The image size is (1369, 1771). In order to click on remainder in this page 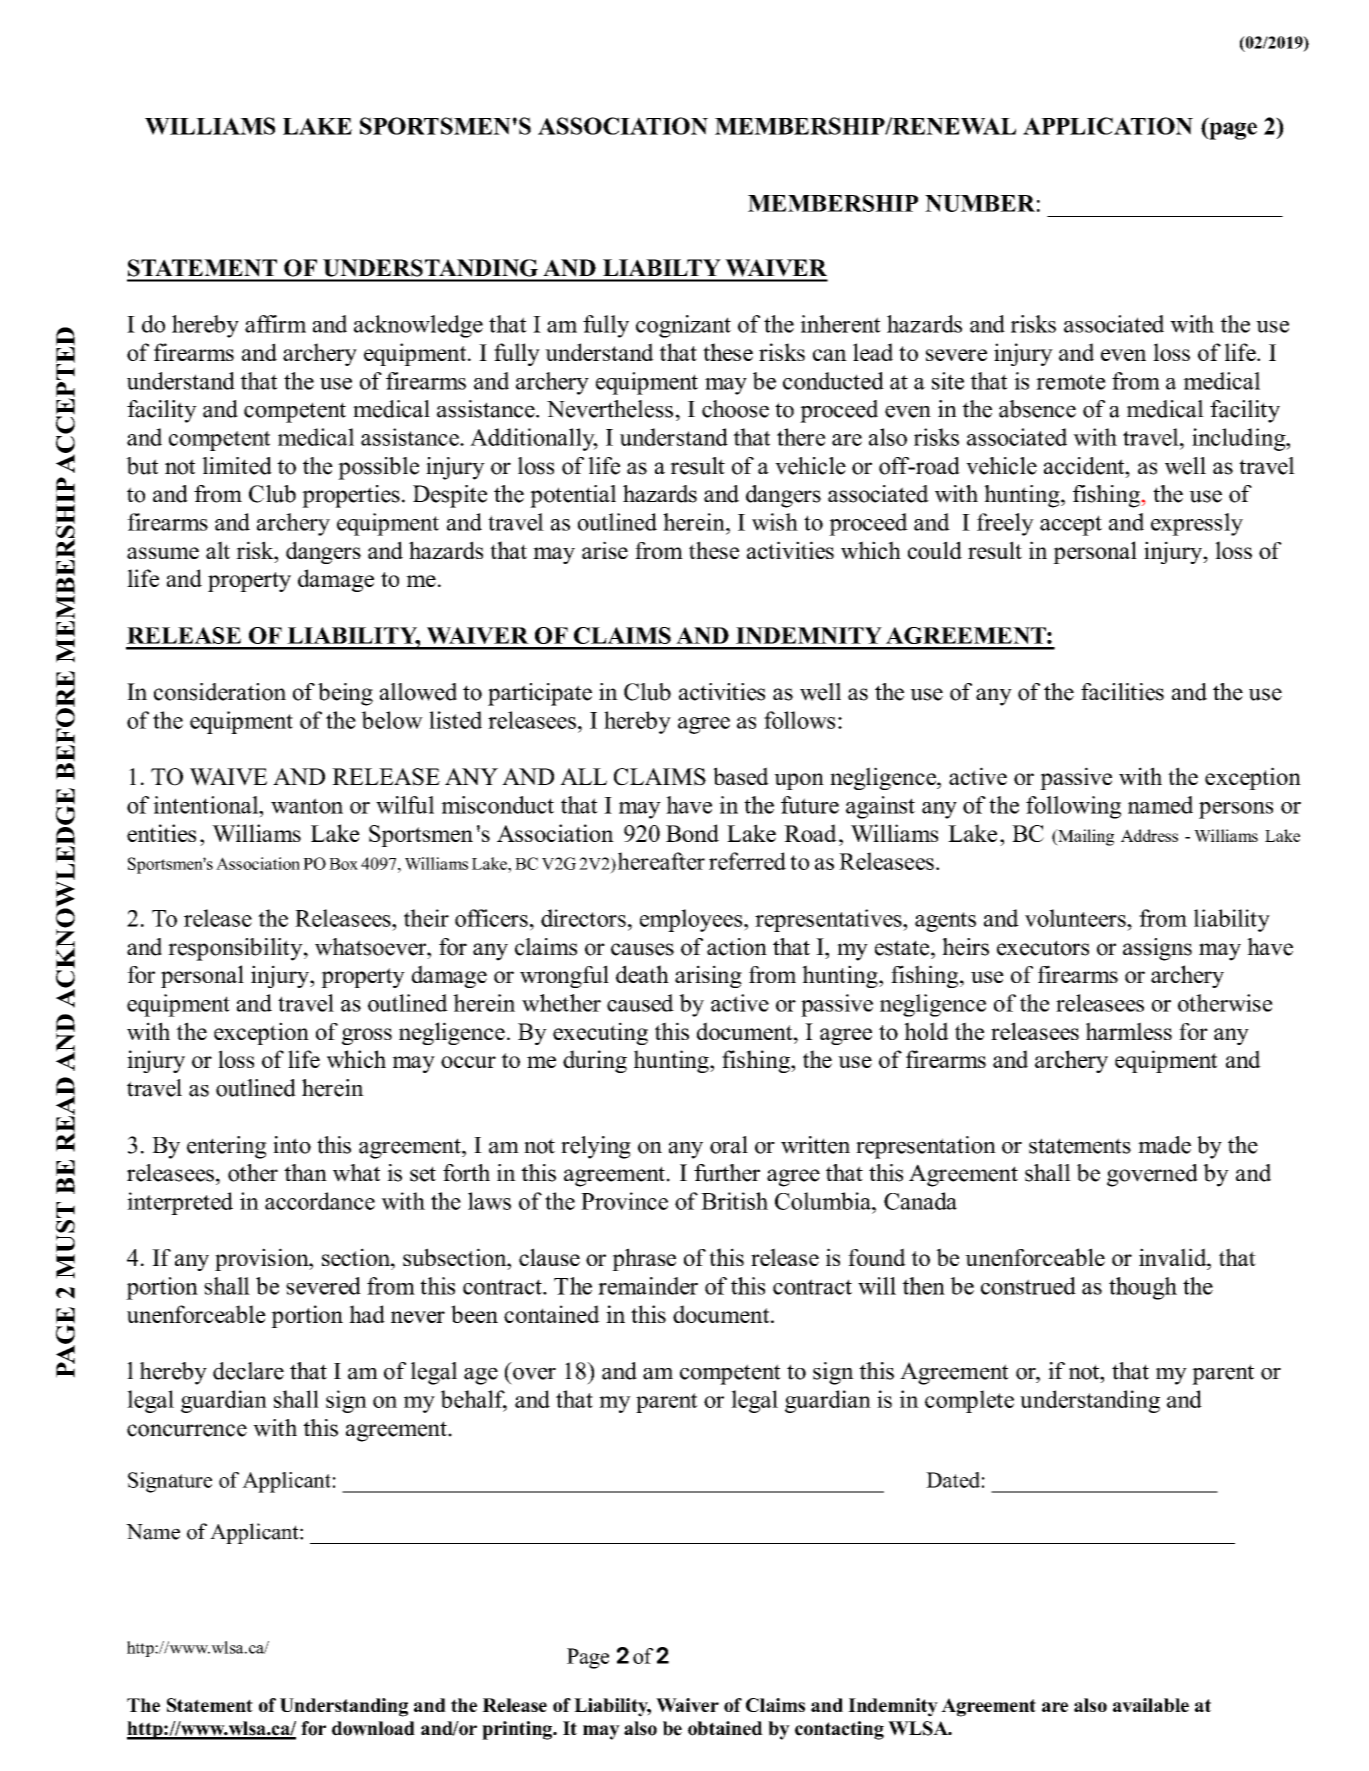, I will do `click(648, 1286)`.
